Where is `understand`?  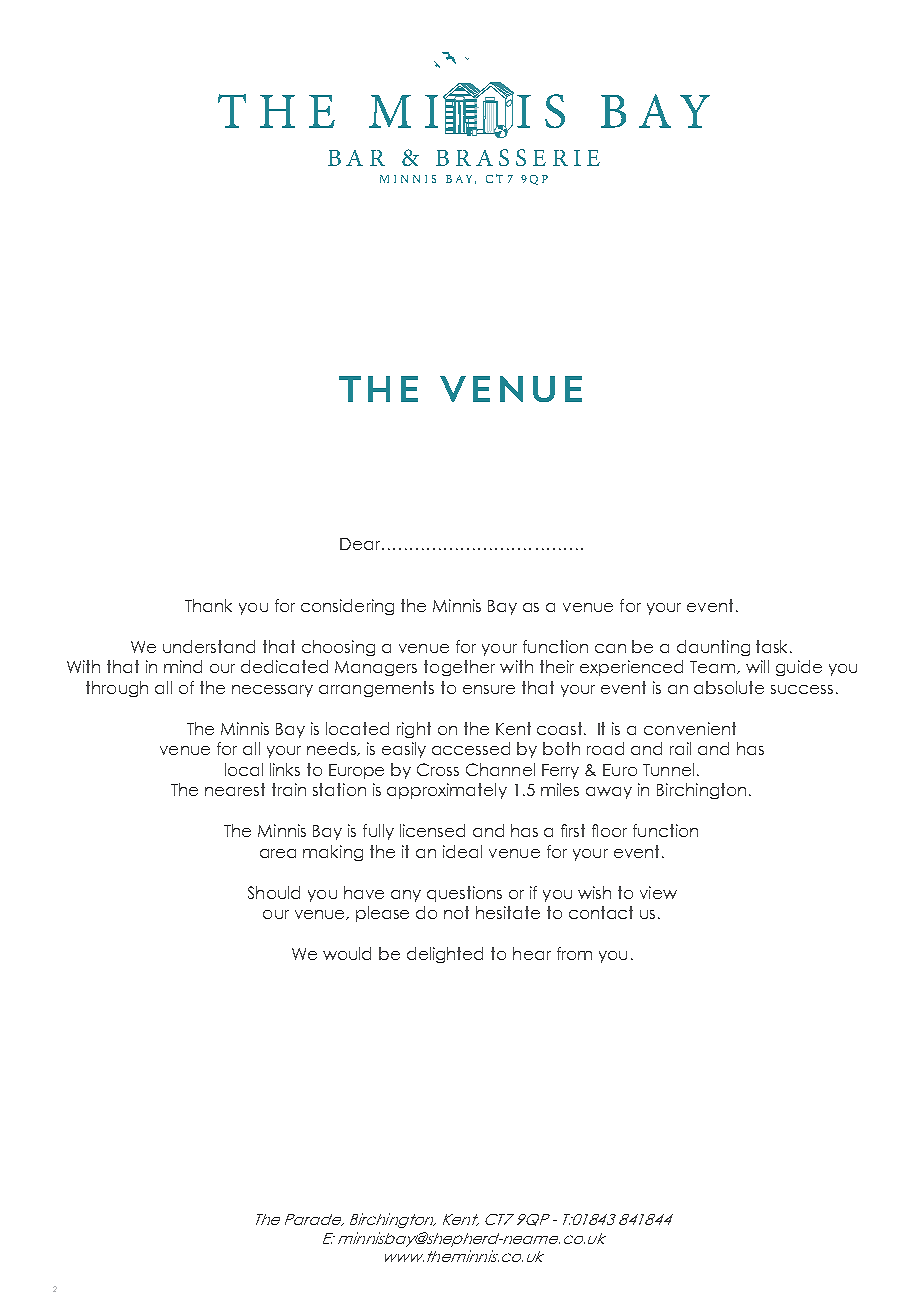
understand is located at coordinates (209, 646).
